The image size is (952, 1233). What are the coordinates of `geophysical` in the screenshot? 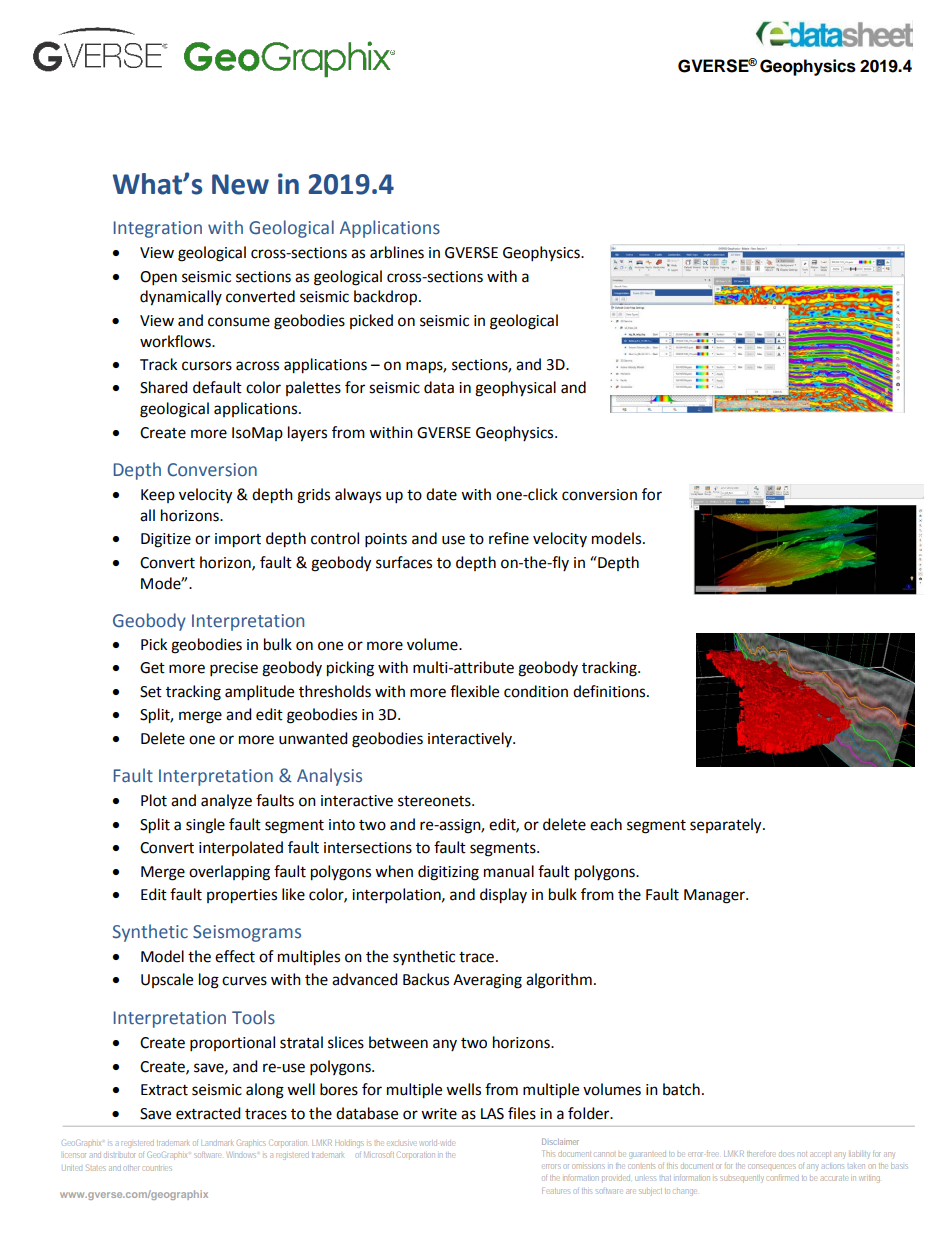 It's located at (515, 389).
